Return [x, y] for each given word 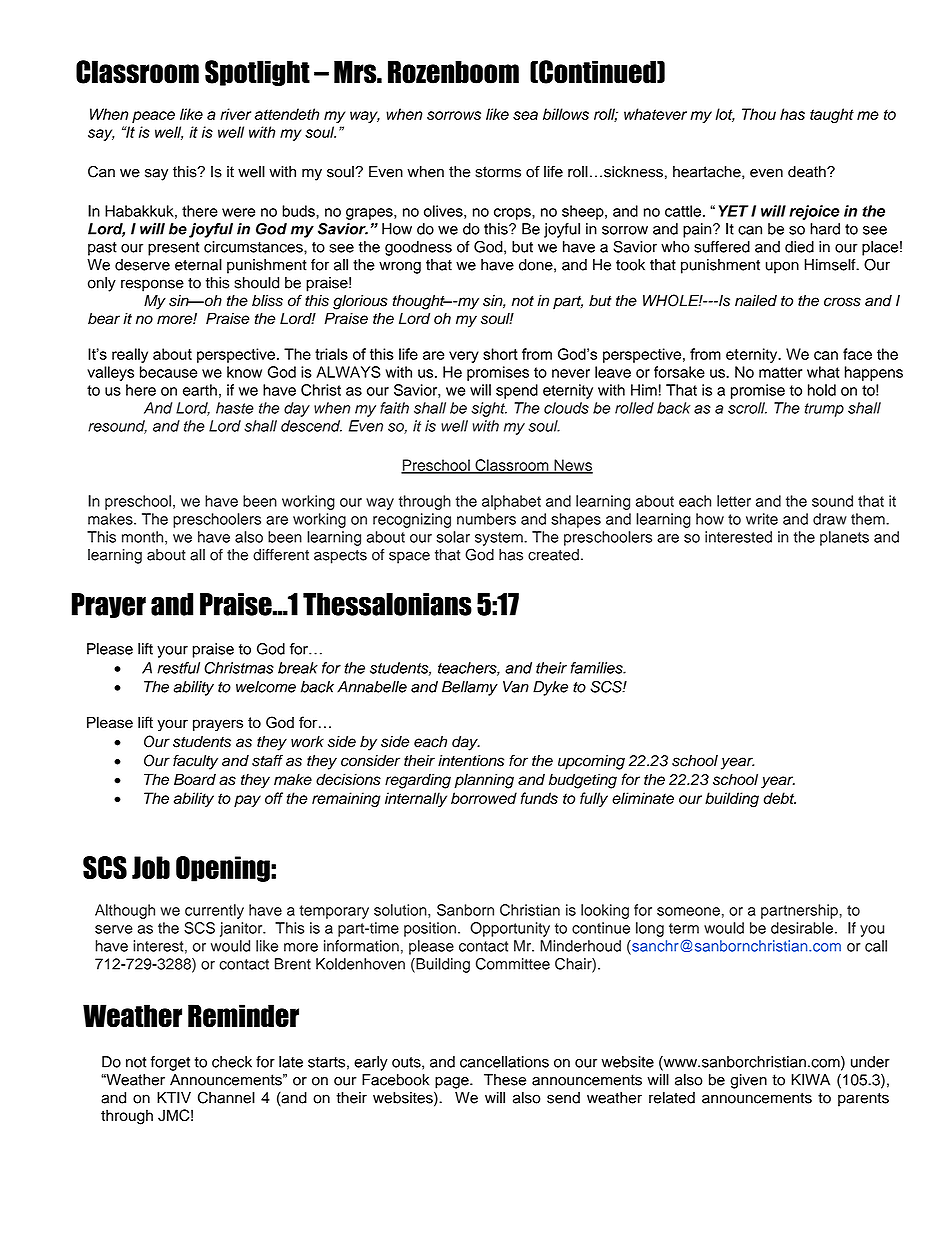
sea [525, 115]
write [762, 519]
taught [832, 116]
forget [170, 1063]
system [500, 539]
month [144, 538]
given [748, 1081]
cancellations [504, 1062]
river [235, 114]
